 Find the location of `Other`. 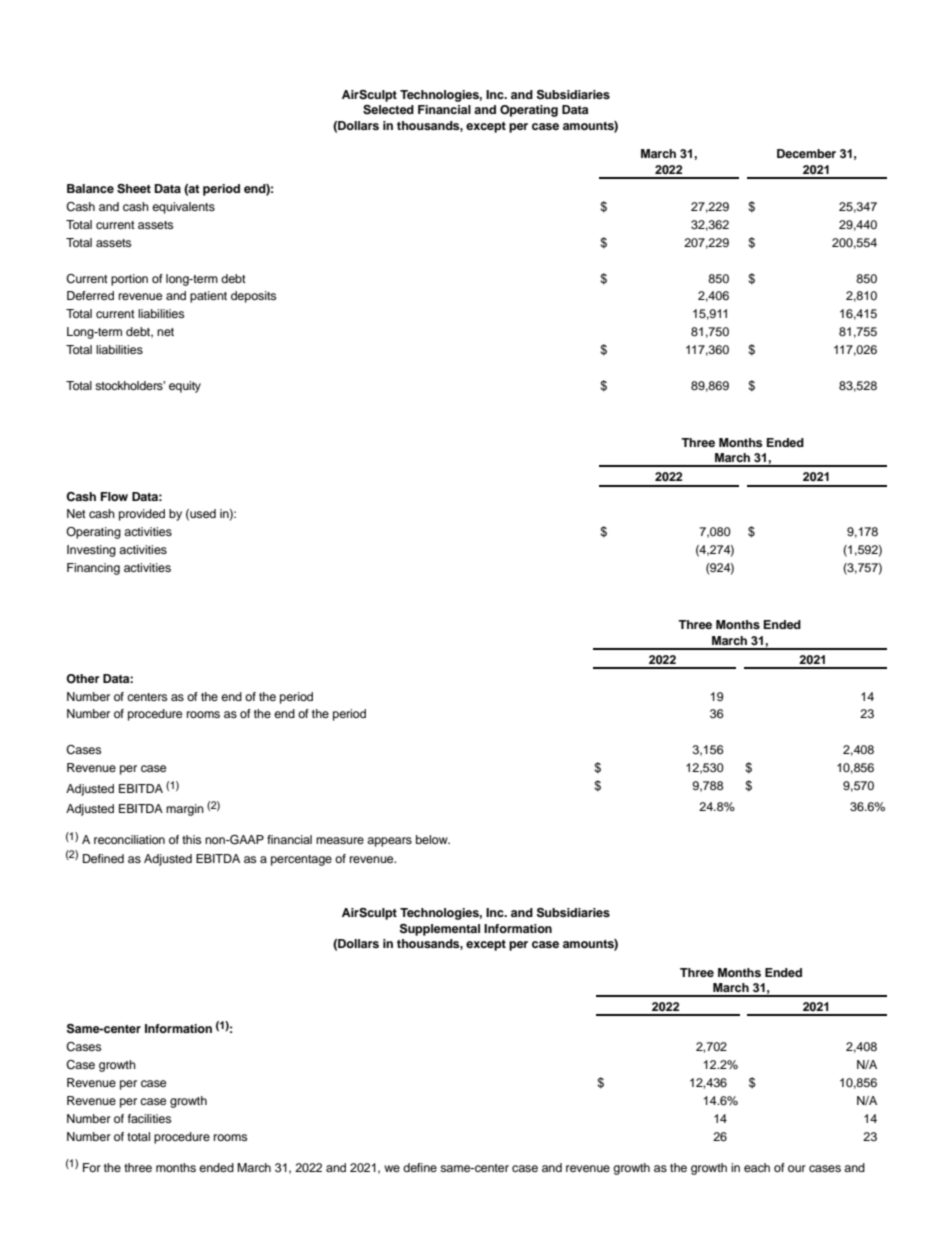

Other is located at coordinates (82, 679).
